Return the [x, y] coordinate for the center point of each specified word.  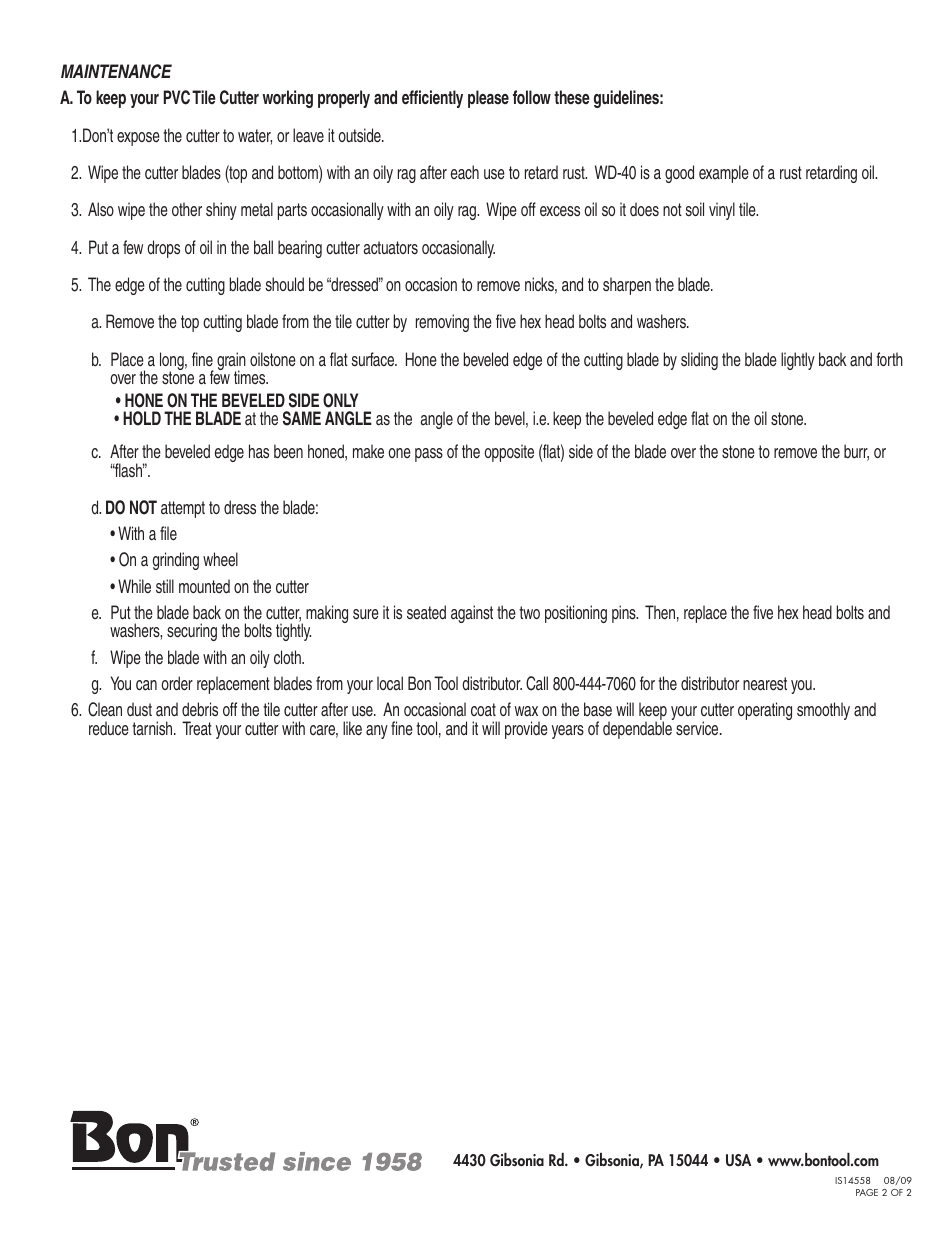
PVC [177, 97]
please [488, 99]
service [698, 728]
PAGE [867, 1192]
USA [738, 1160]
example [724, 174]
